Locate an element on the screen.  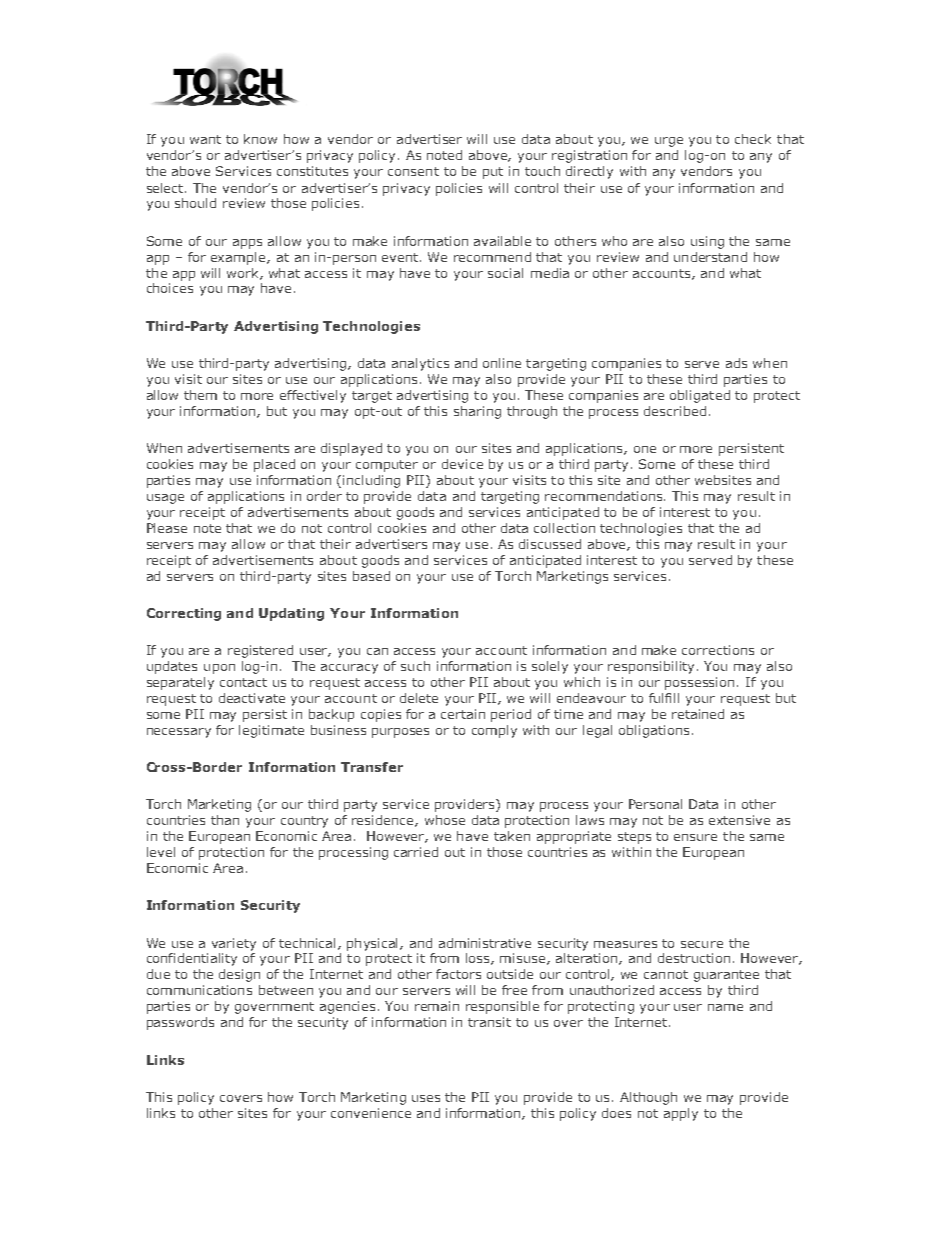
them is located at coordinates (200, 395).
